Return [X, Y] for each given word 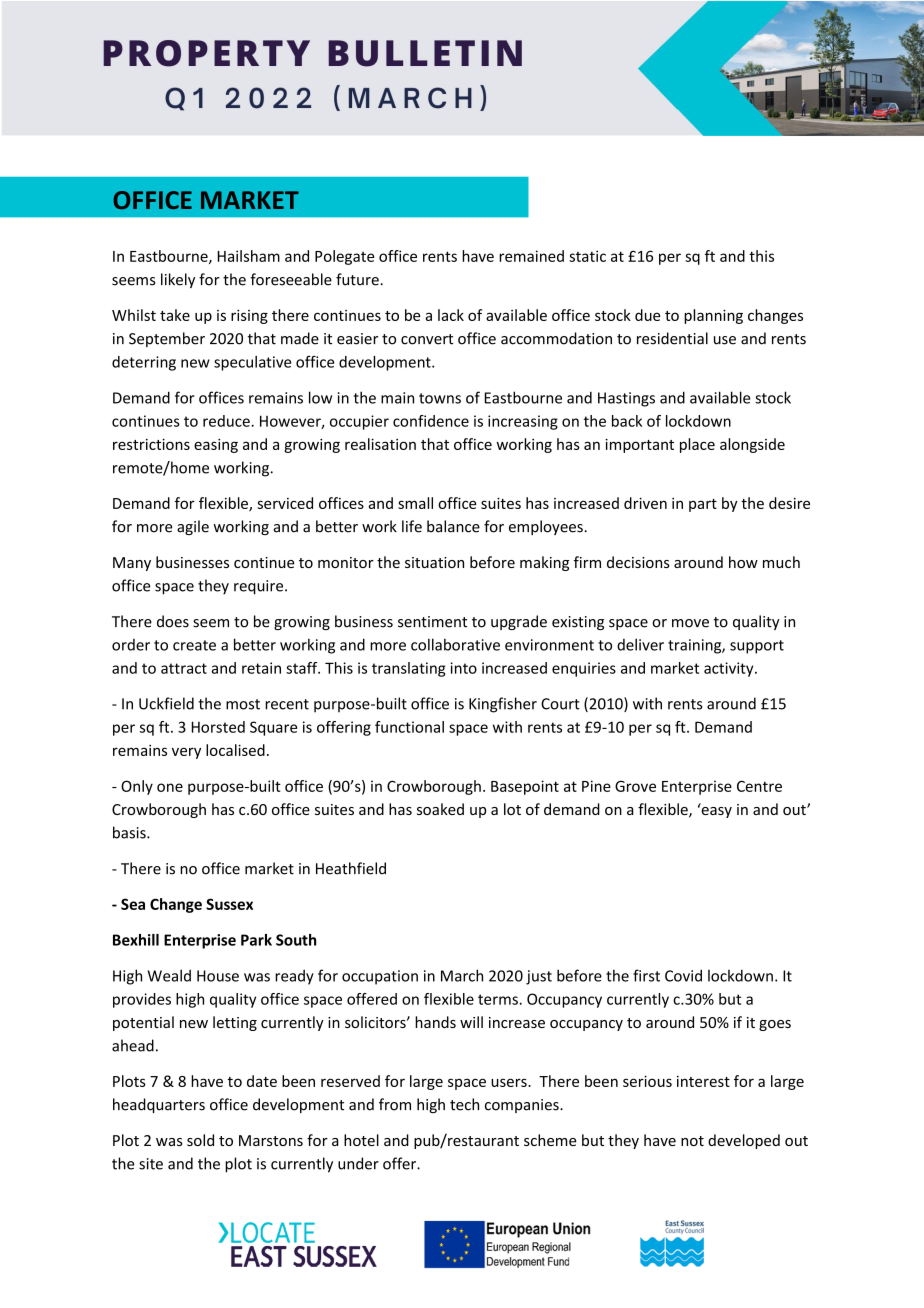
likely [178, 280]
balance [453, 526]
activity [730, 669]
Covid [683, 975]
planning [713, 316]
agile [193, 527]
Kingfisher [503, 705]
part [703, 505]
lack [451, 315]
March [462, 975]
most [243, 704]
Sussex [229, 904]
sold [200, 1140]
